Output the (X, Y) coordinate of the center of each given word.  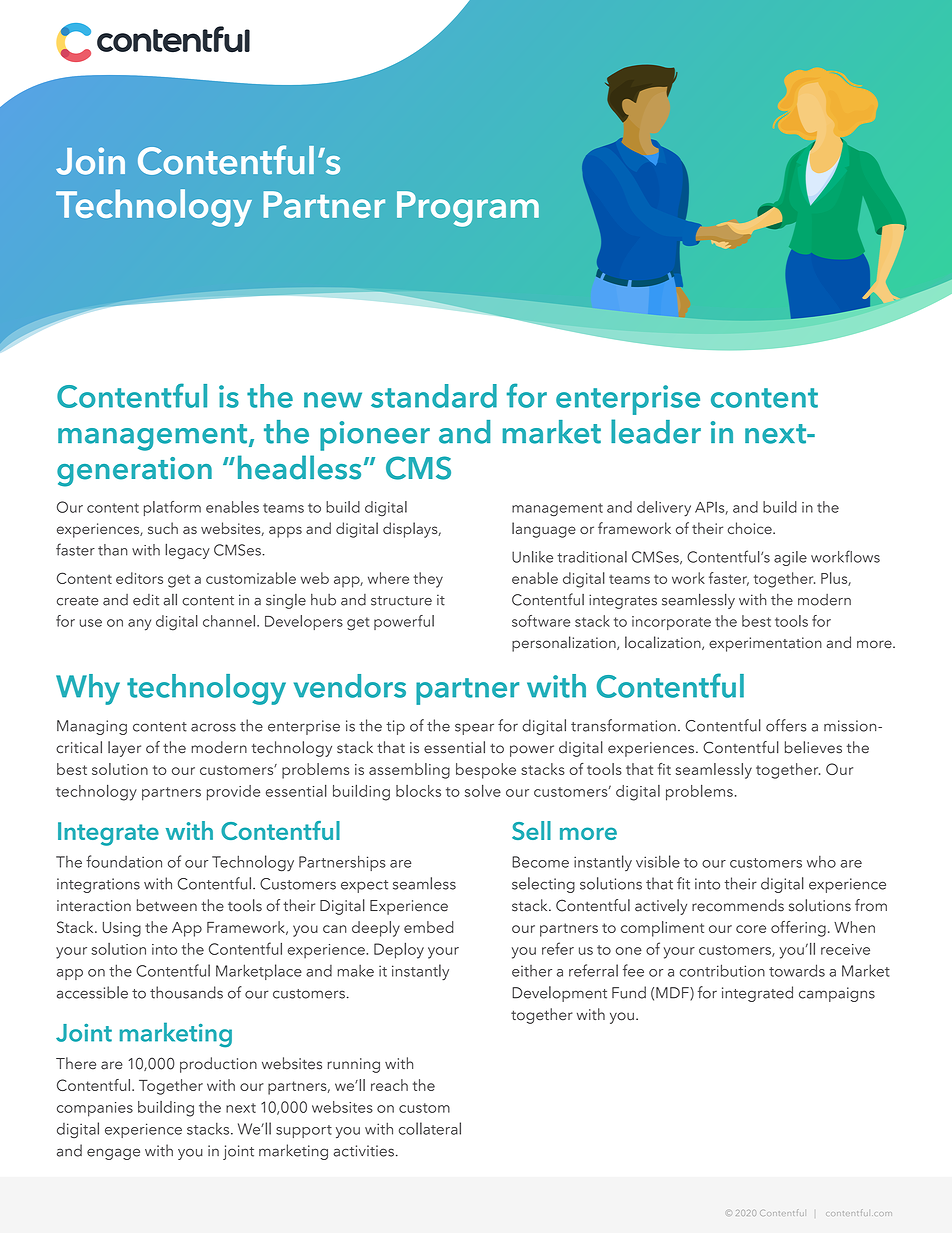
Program (468, 209)
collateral (430, 1128)
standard (434, 396)
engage (113, 1154)
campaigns (837, 994)
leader (656, 431)
